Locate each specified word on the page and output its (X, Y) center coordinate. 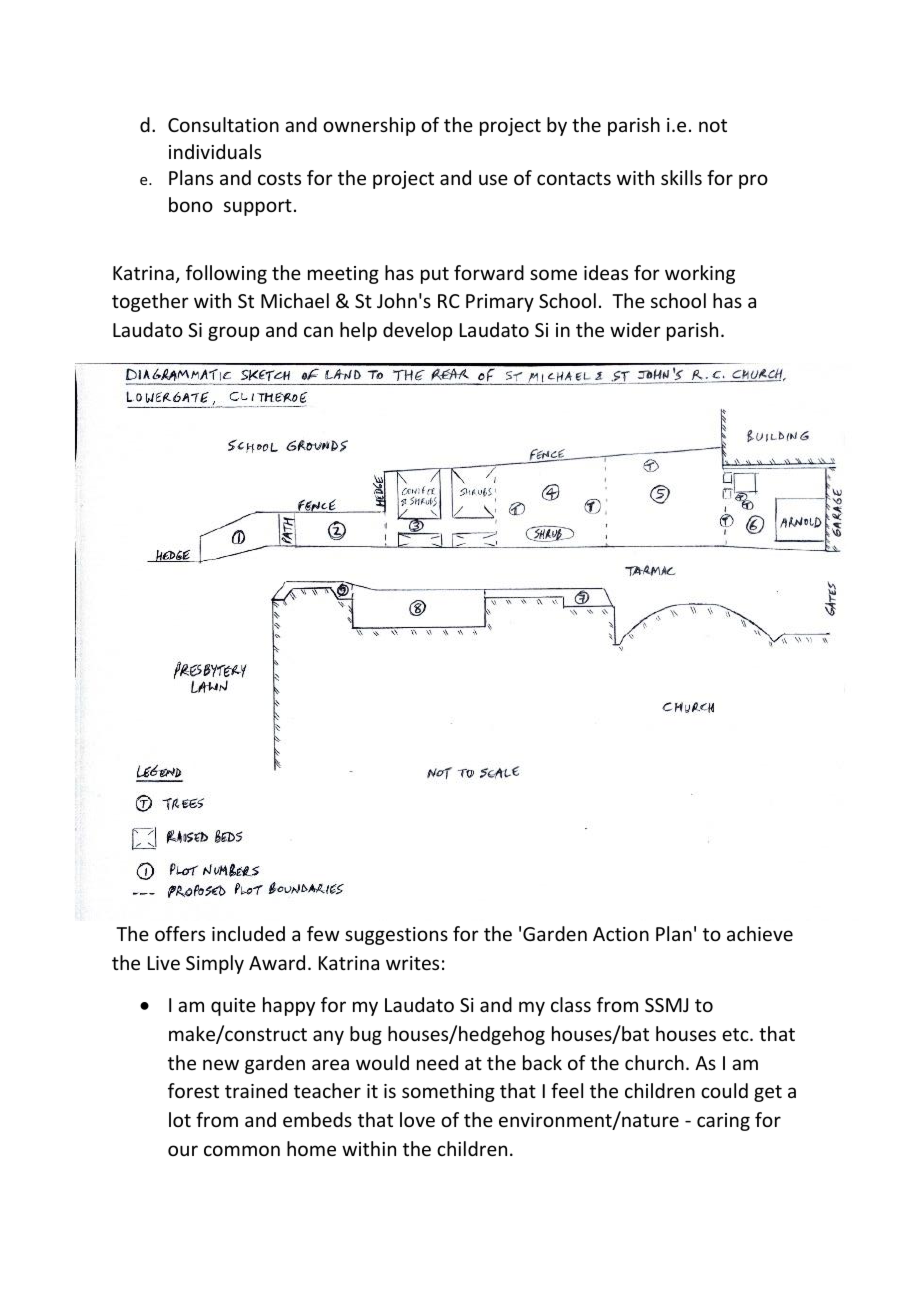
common (242, 1150)
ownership (369, 126)
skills (681, 177)
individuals (215, 151)
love (417, 1119)
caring (723, 1122)
